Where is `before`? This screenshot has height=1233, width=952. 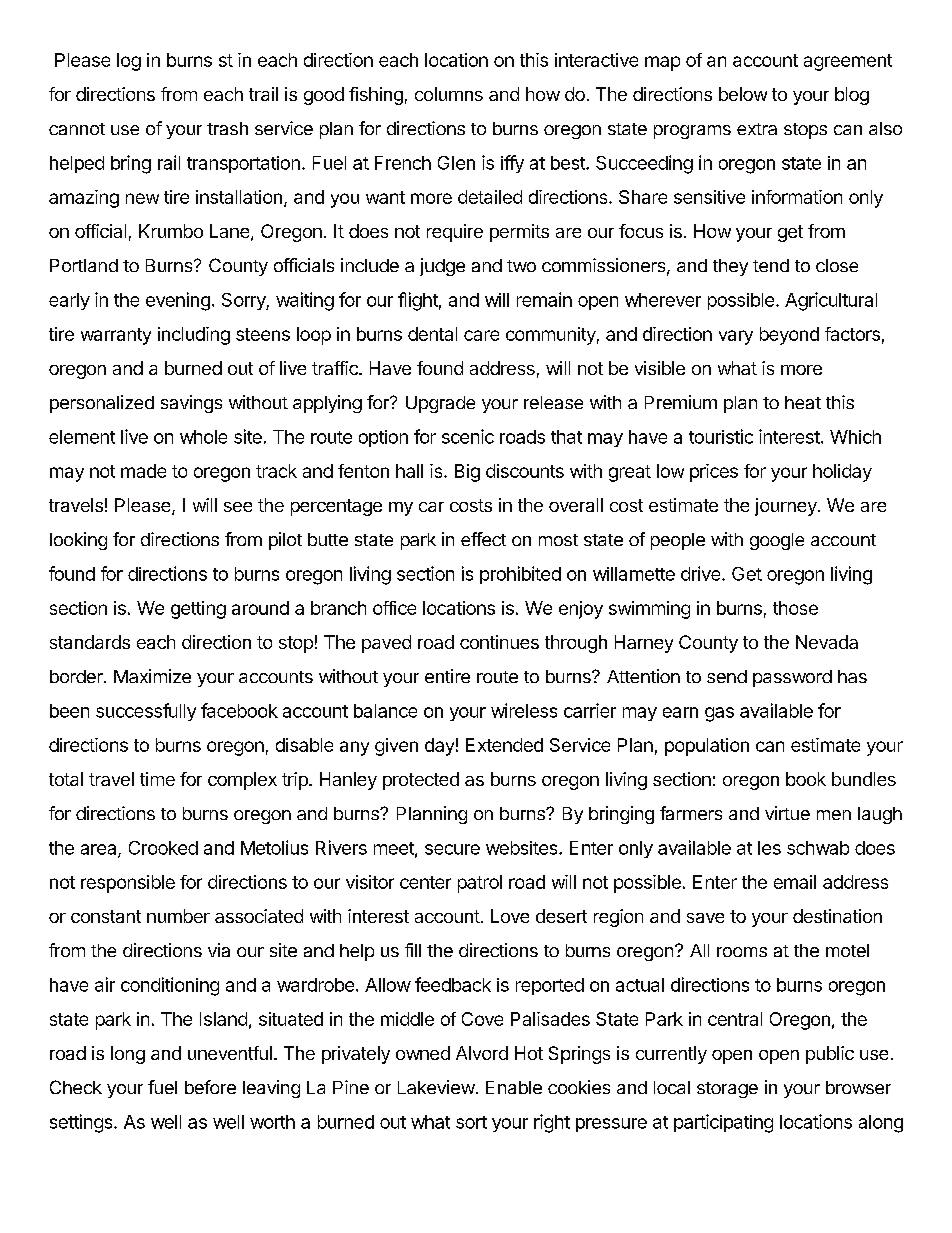 before is located at coordinates (210, 1087).
